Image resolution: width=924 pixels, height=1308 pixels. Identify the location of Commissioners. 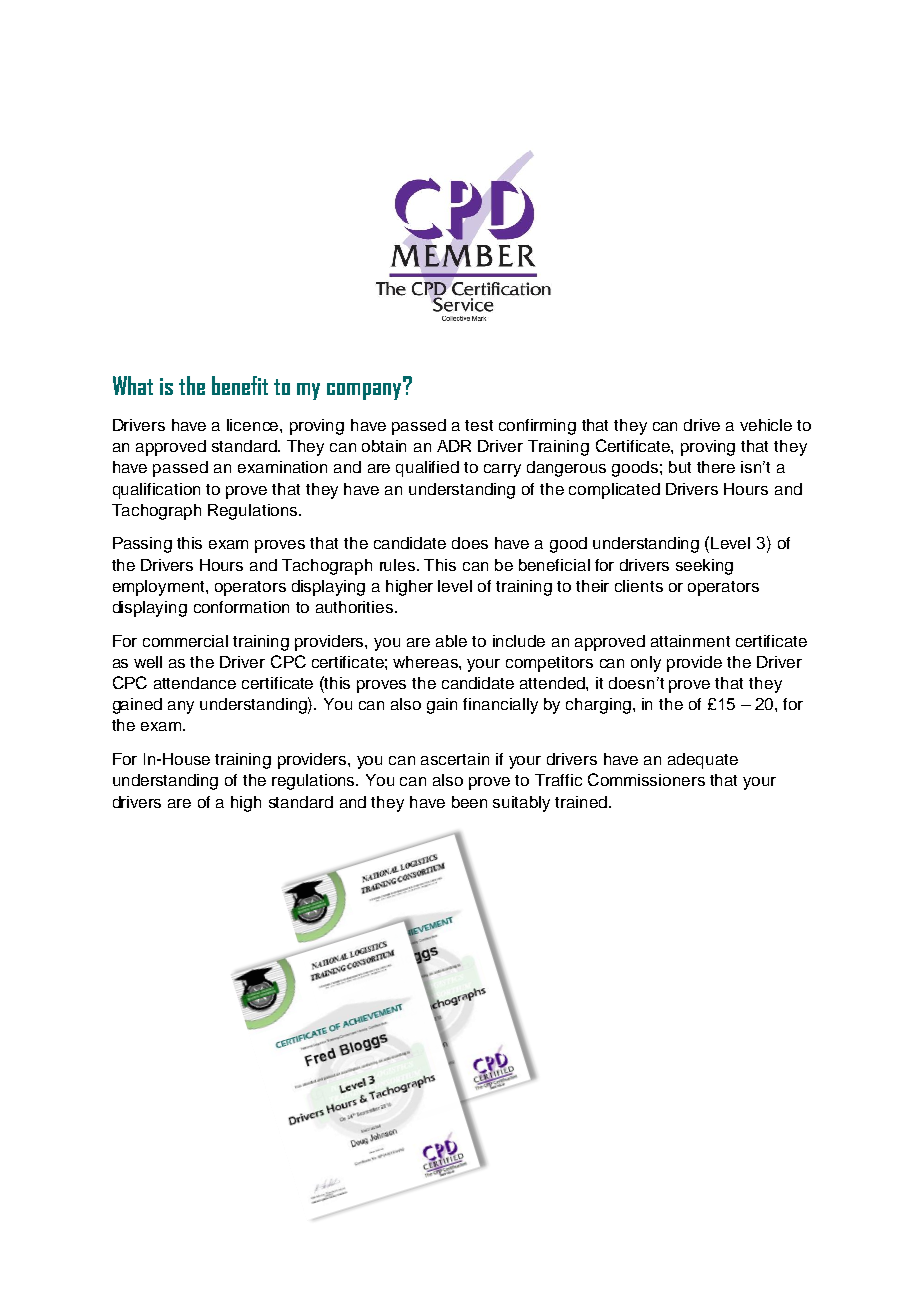
(646, 779).
